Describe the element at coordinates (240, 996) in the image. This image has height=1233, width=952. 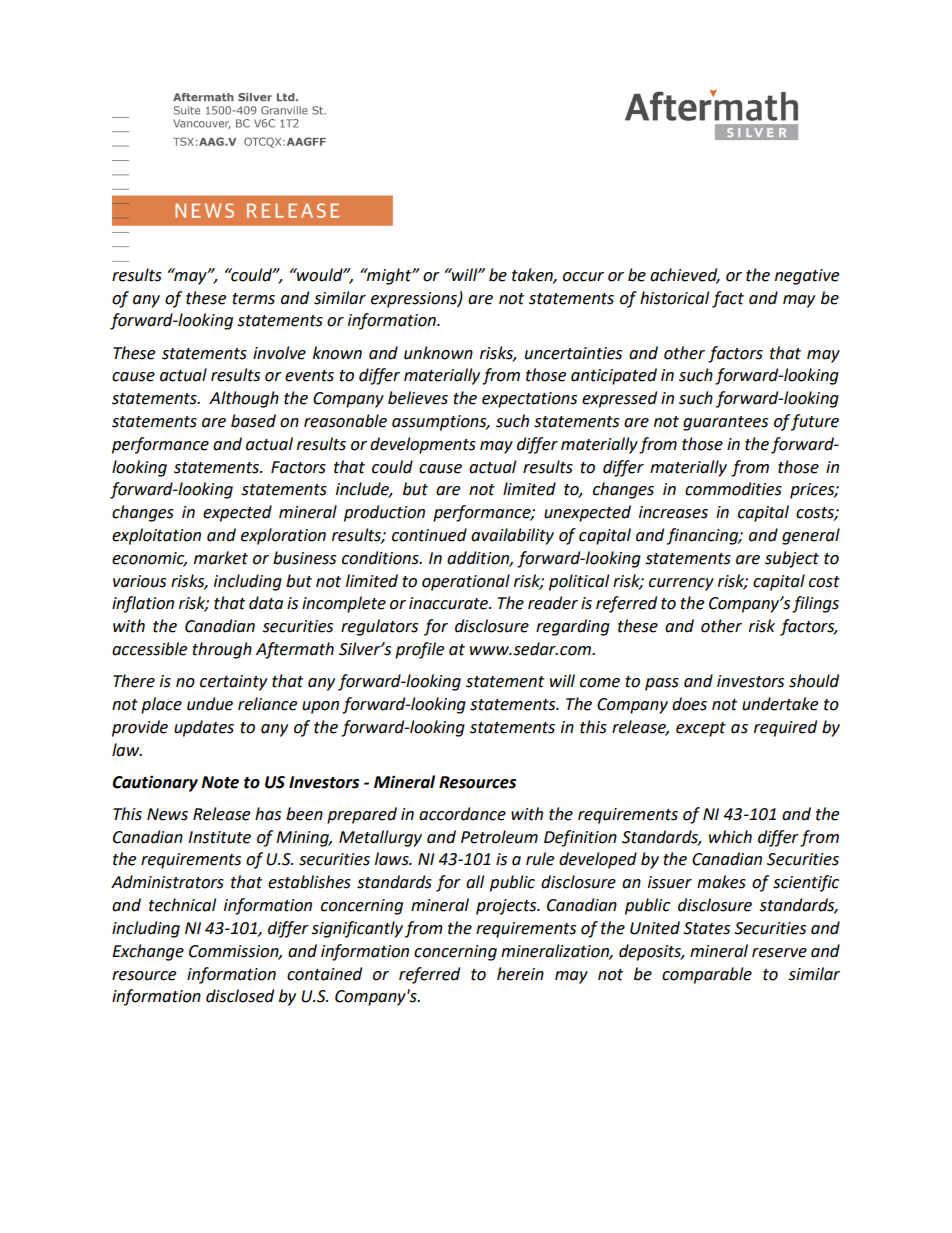
I see `disclosed` at that location.
